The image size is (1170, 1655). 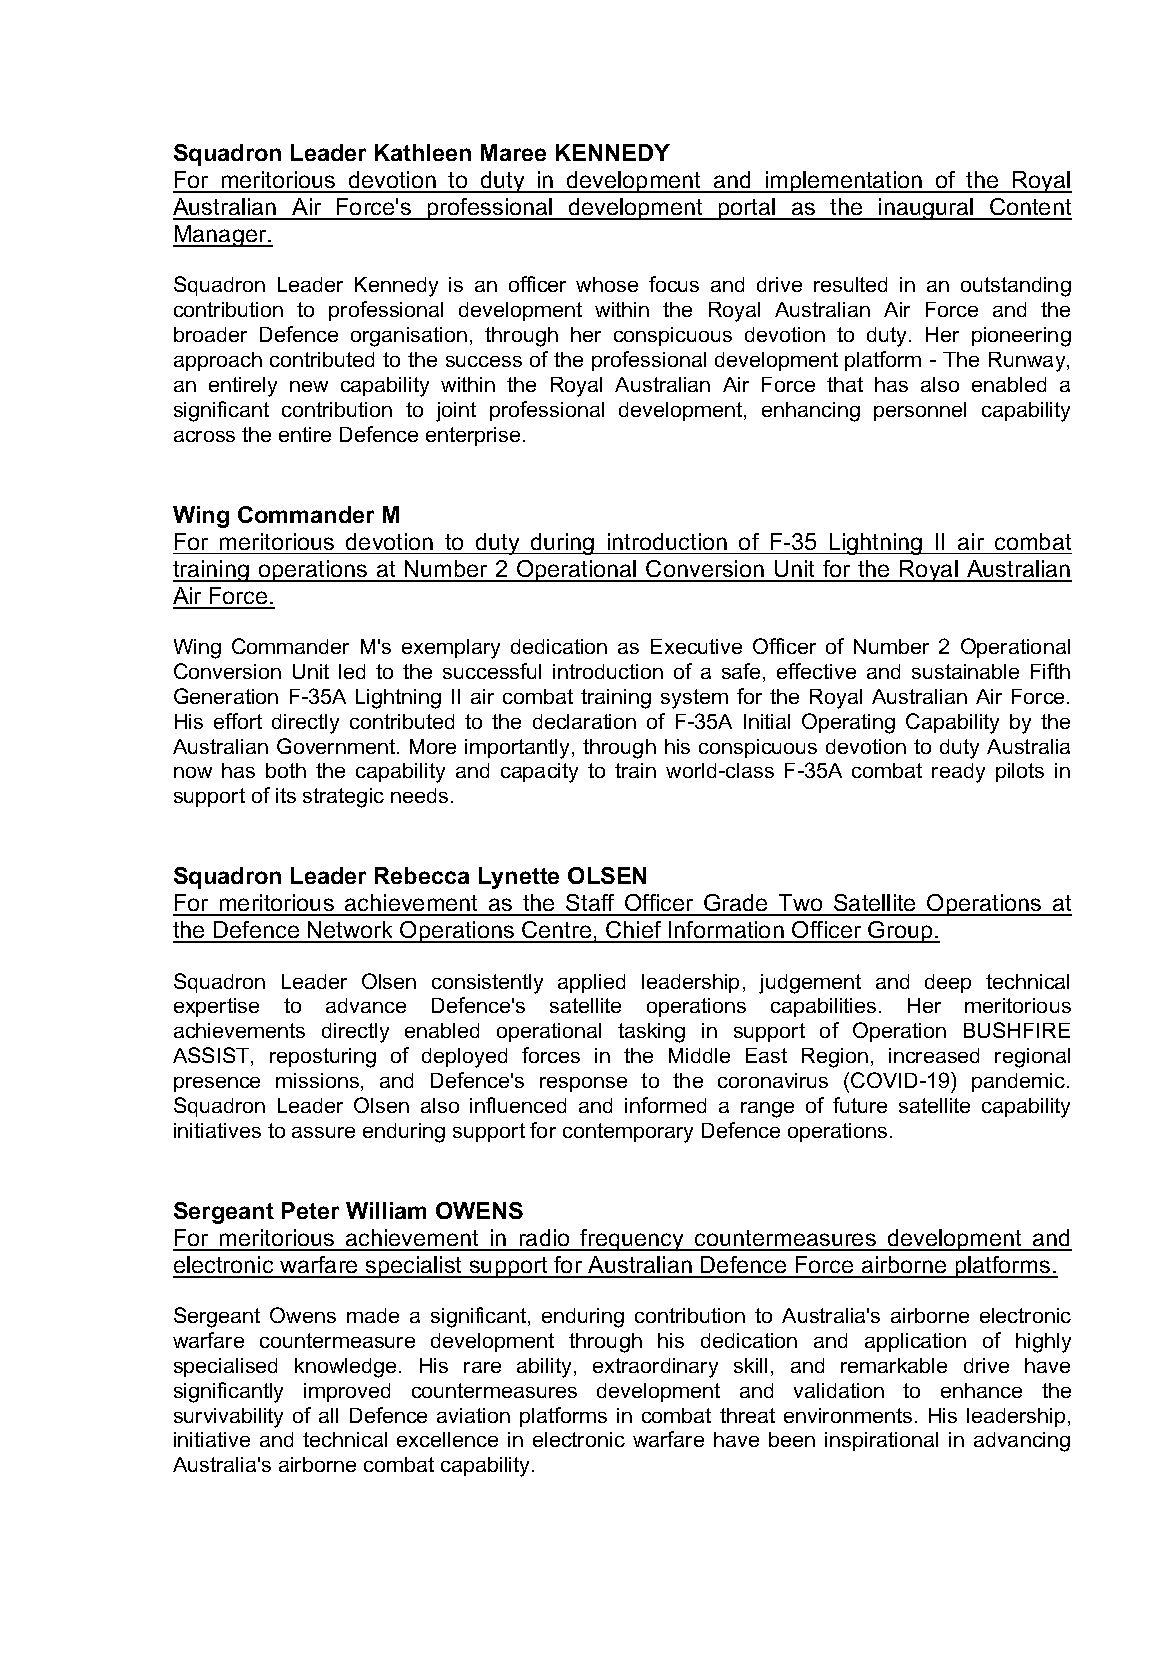 What do you see at coordinates (860, 1105) in the screenshot?
I see `future` at bounding box center [860, 1105].
